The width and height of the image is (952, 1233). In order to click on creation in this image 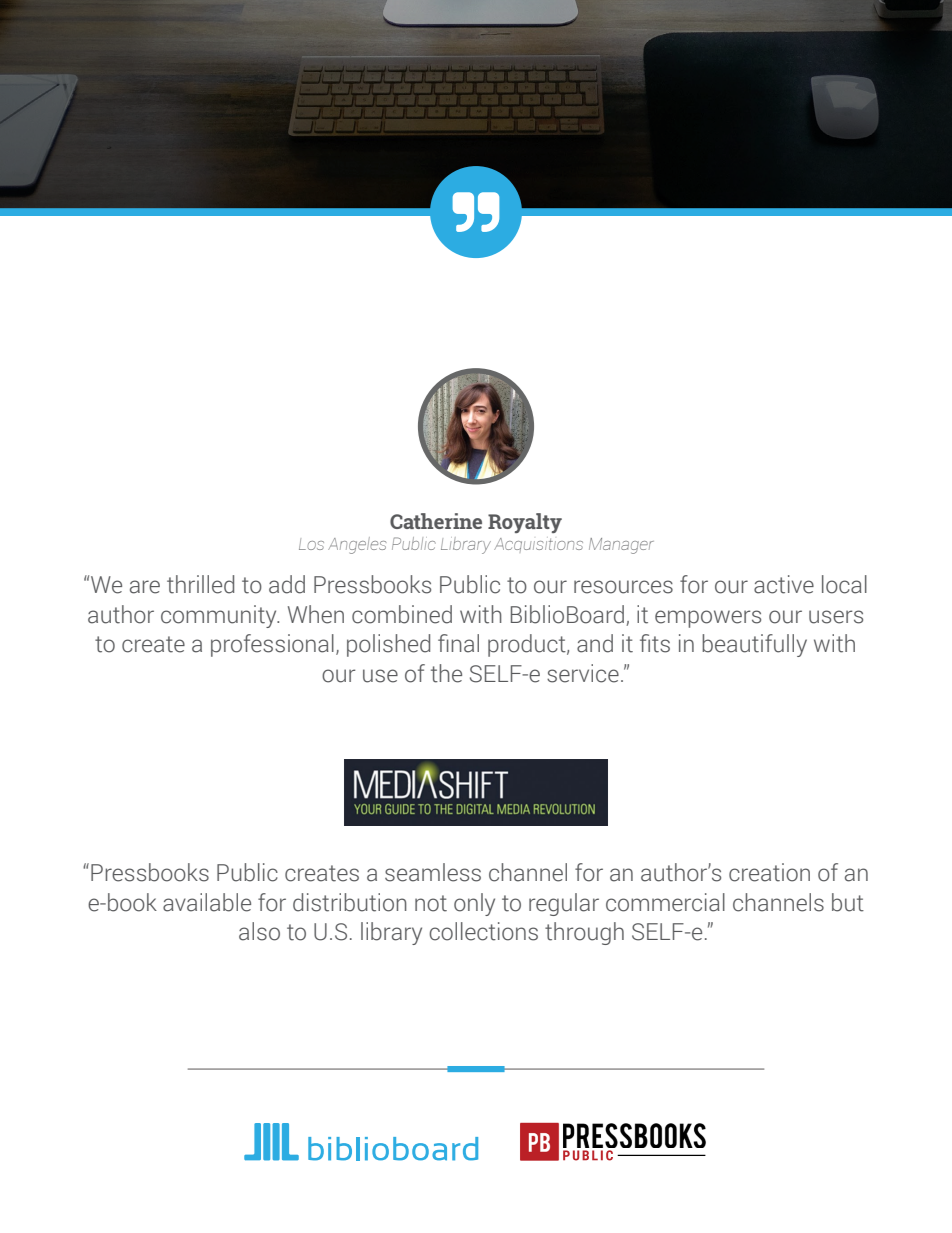, I will do `click(769, 872)`.
